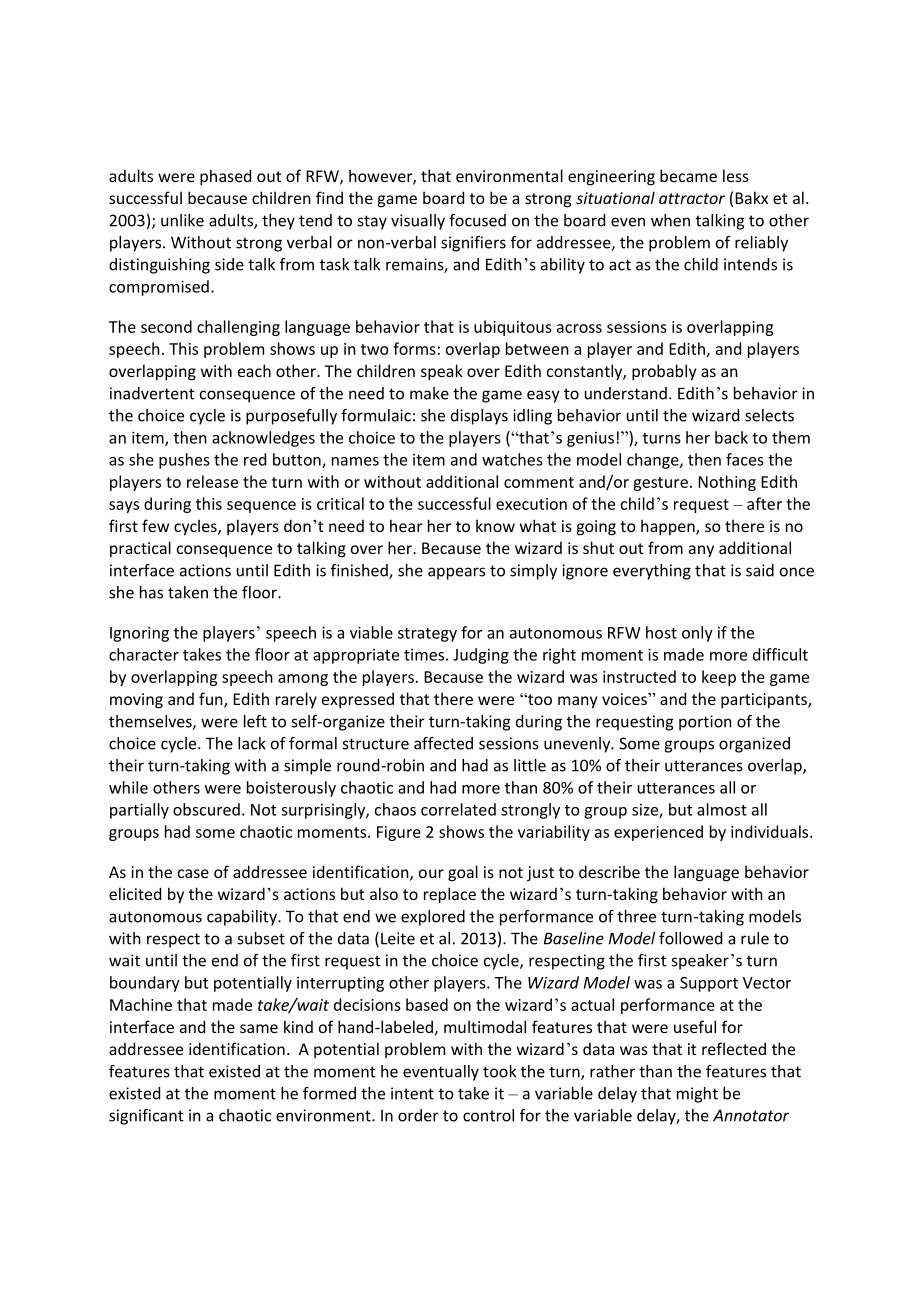  What do you see at coordinates (697, 634) in the page?
I see `only` at bounding box center [697, 634].
